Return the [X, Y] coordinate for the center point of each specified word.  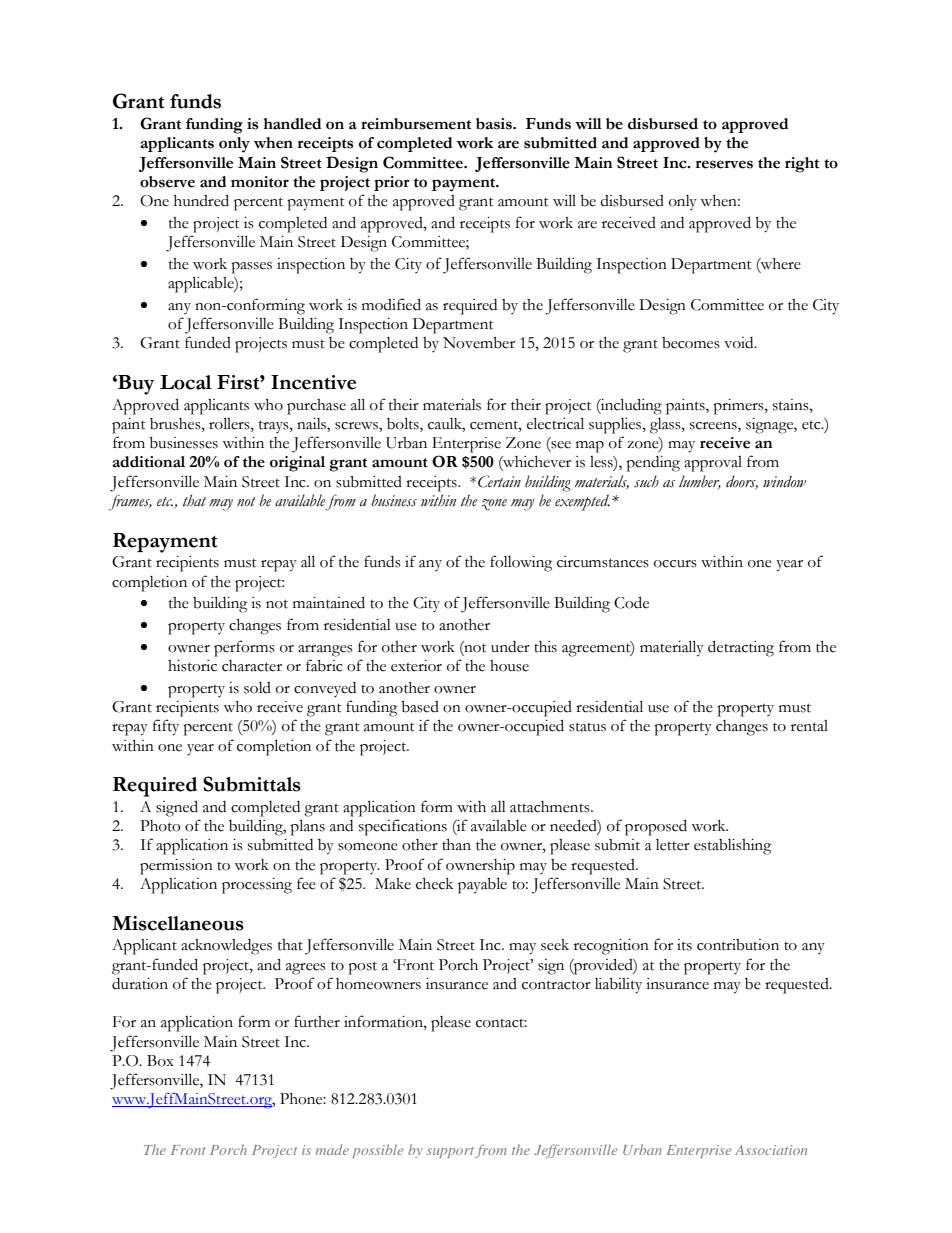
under [510, 647]
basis [495, 124]
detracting [741, 648]
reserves [724, 164]
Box [160, 1061]
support [450, 1152]
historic [192, 666]
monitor [260, 182]
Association [771, 1150]
